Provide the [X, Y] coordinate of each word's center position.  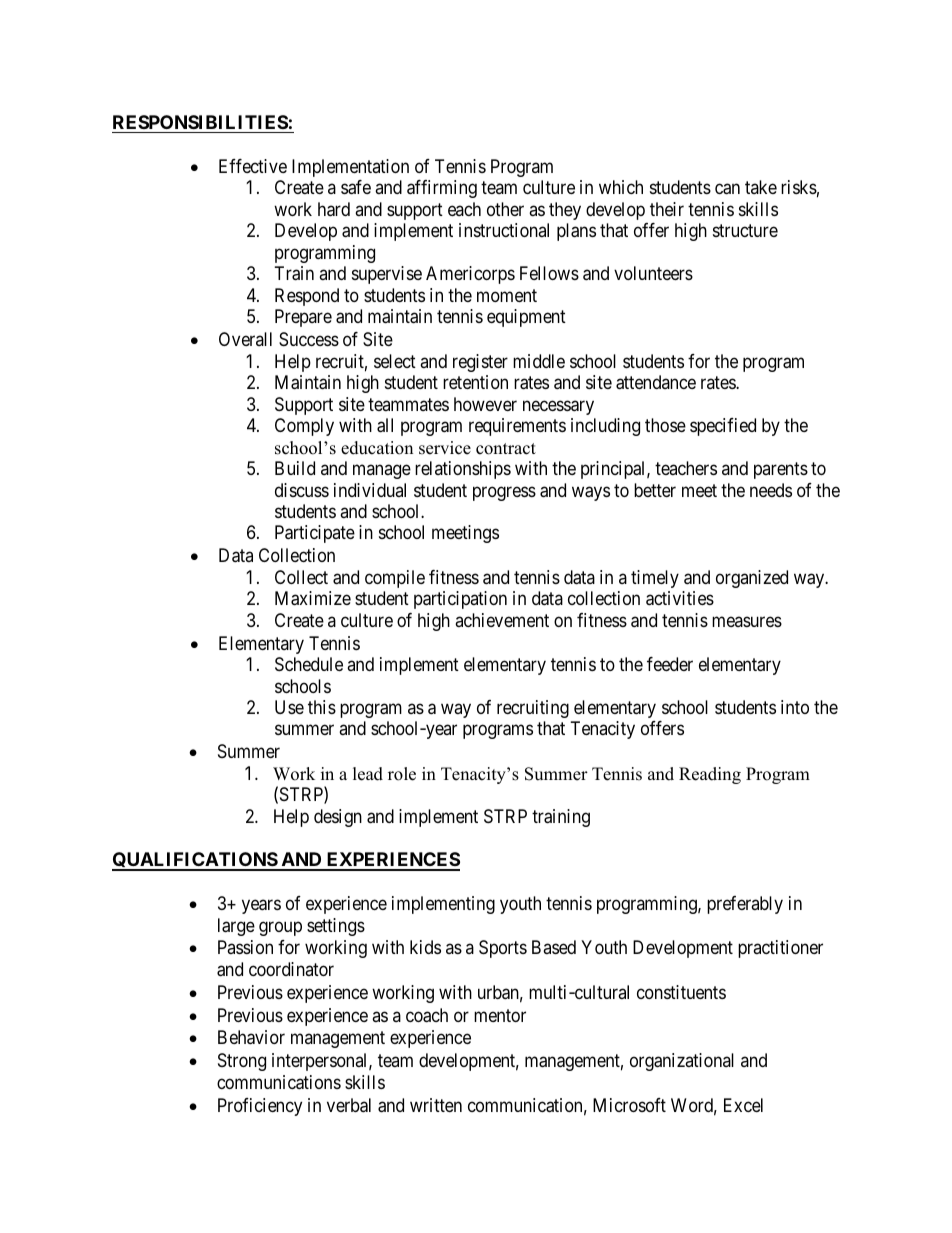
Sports [503, 949]
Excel [743, 1105]
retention [475, 382]
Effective [253, 166]
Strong [242, 1062]
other [505, 209]
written [436, 1105]
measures [747, 621]
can [727, 189]
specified [723, 427]
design [338, 818]
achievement [502, 620]
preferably [745, 905]
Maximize [313, 598]
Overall [245, 339]
